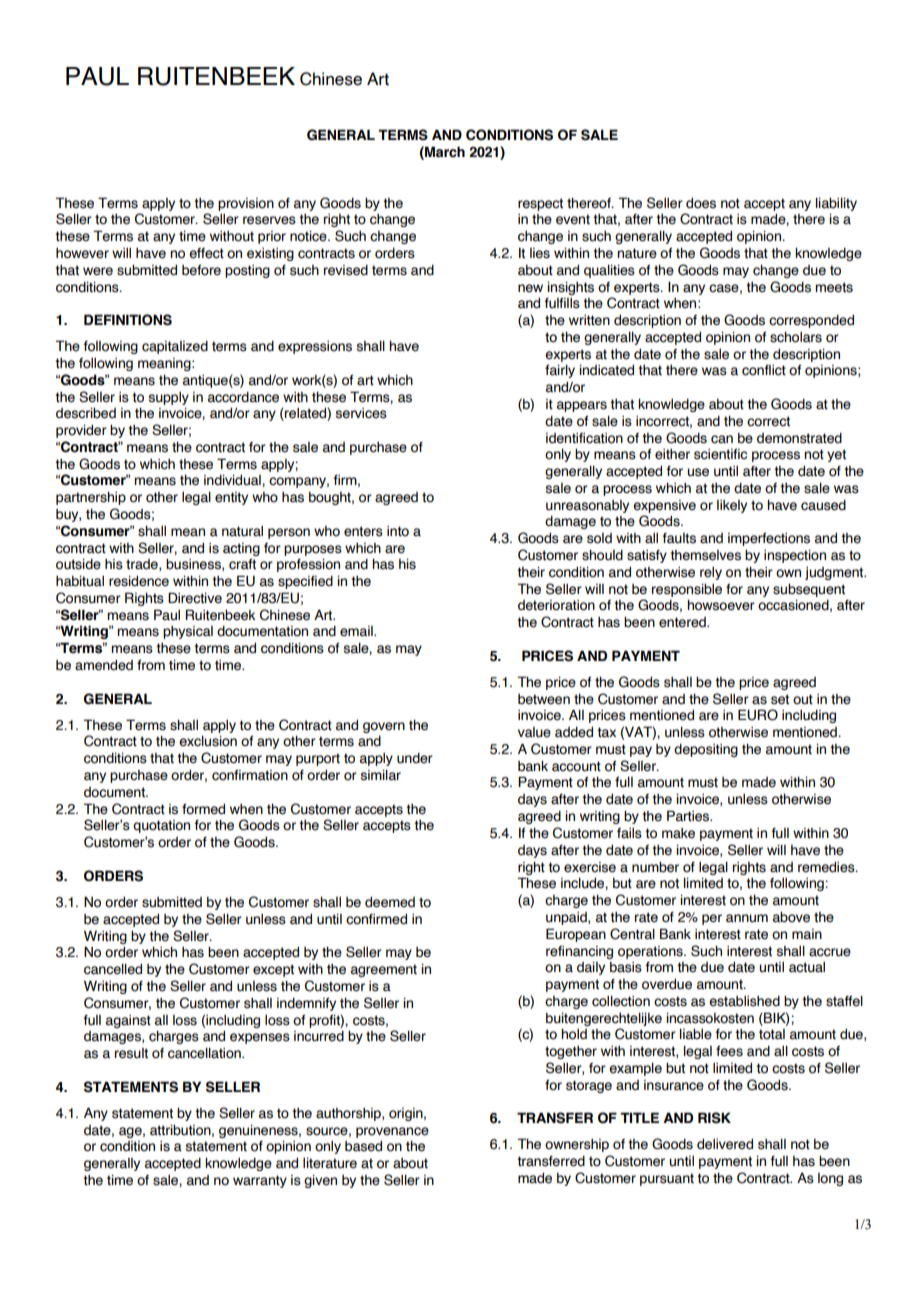 The height and width of the document is (1308, 924). Describe the element at coordinates (390, 902) in the document. I see `deemed` at that location.
